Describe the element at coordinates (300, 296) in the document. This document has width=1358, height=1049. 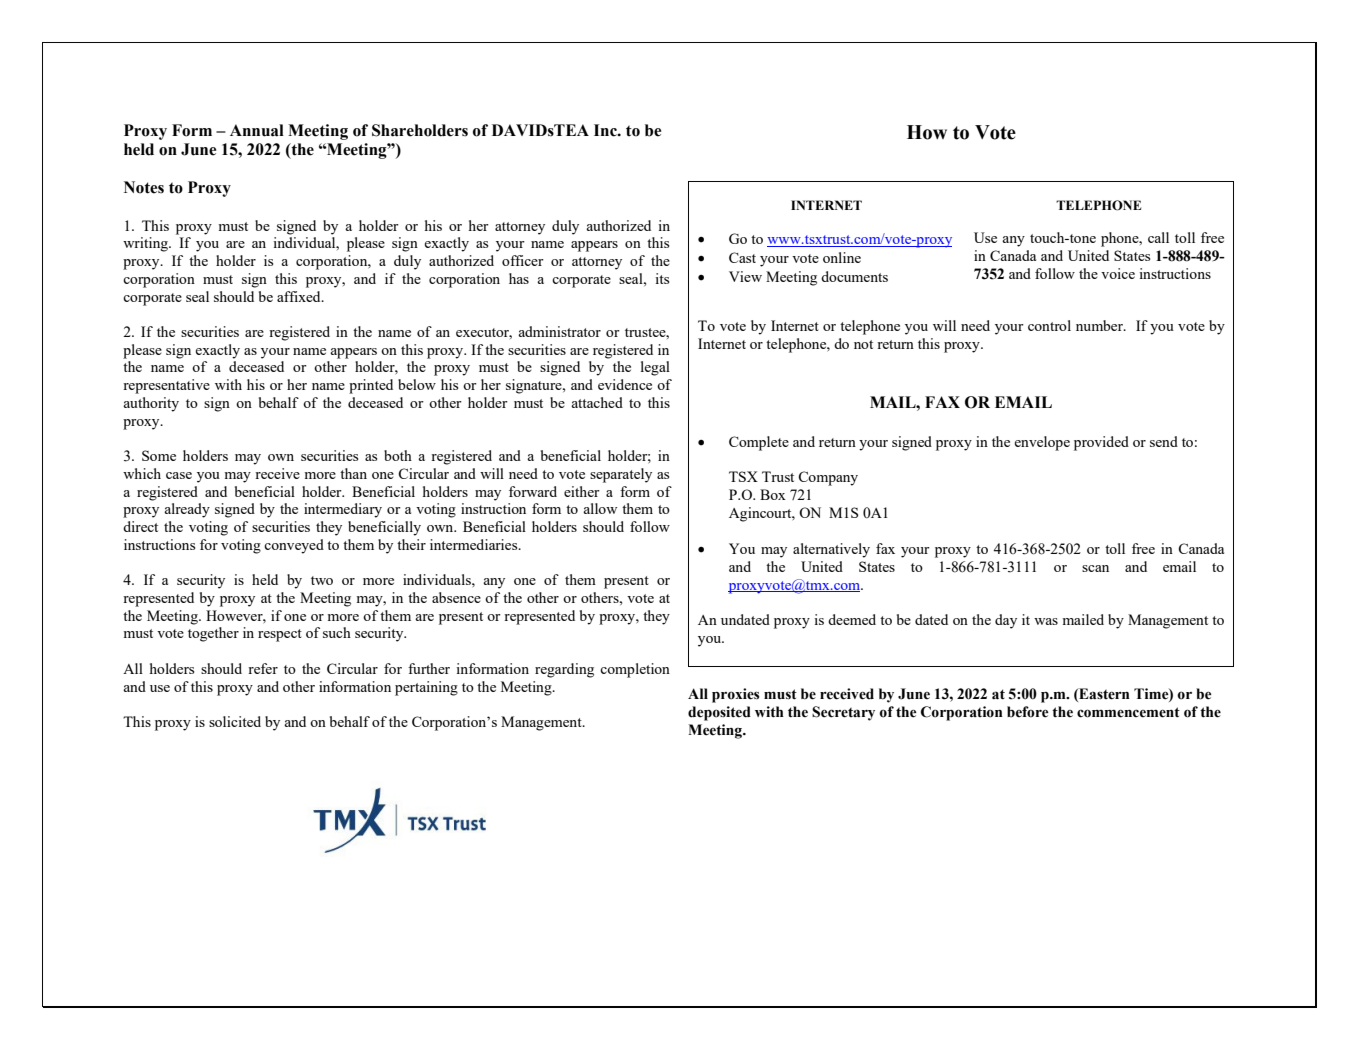
I see `affixed` at that location.
